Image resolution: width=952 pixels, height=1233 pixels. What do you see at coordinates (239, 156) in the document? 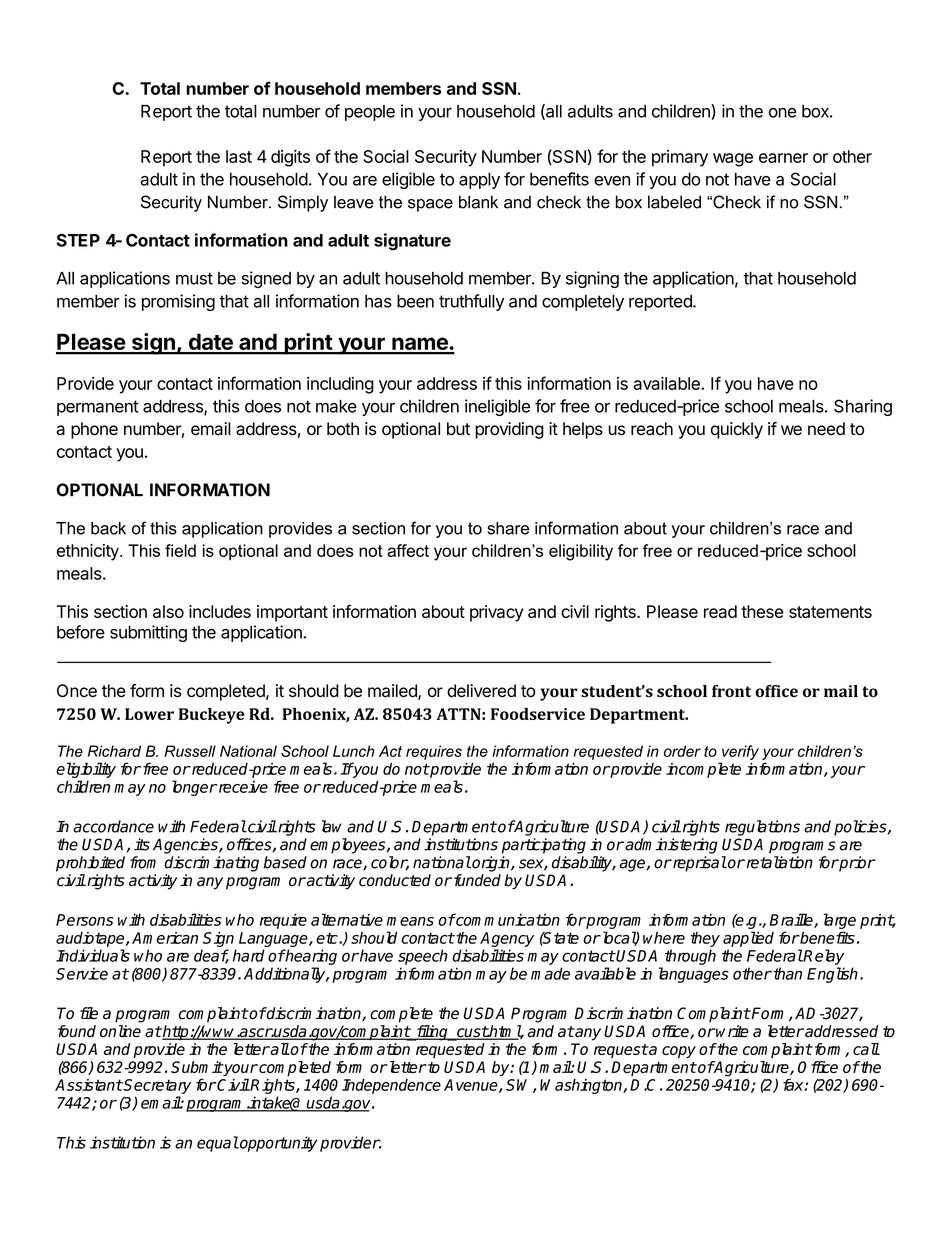
I see `last` at bounding box center [239, 156].
